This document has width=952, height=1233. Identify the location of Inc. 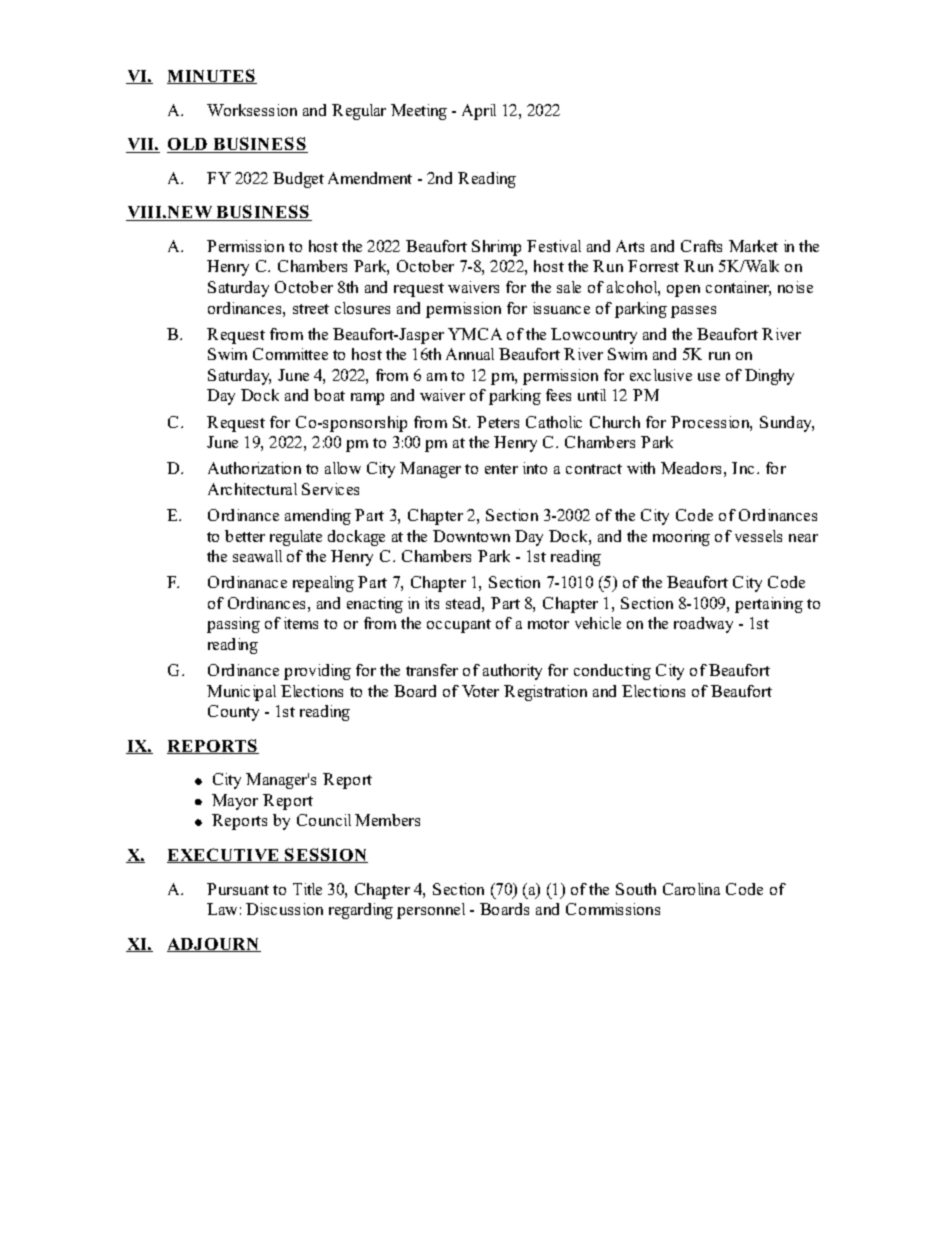
(743, 468).
